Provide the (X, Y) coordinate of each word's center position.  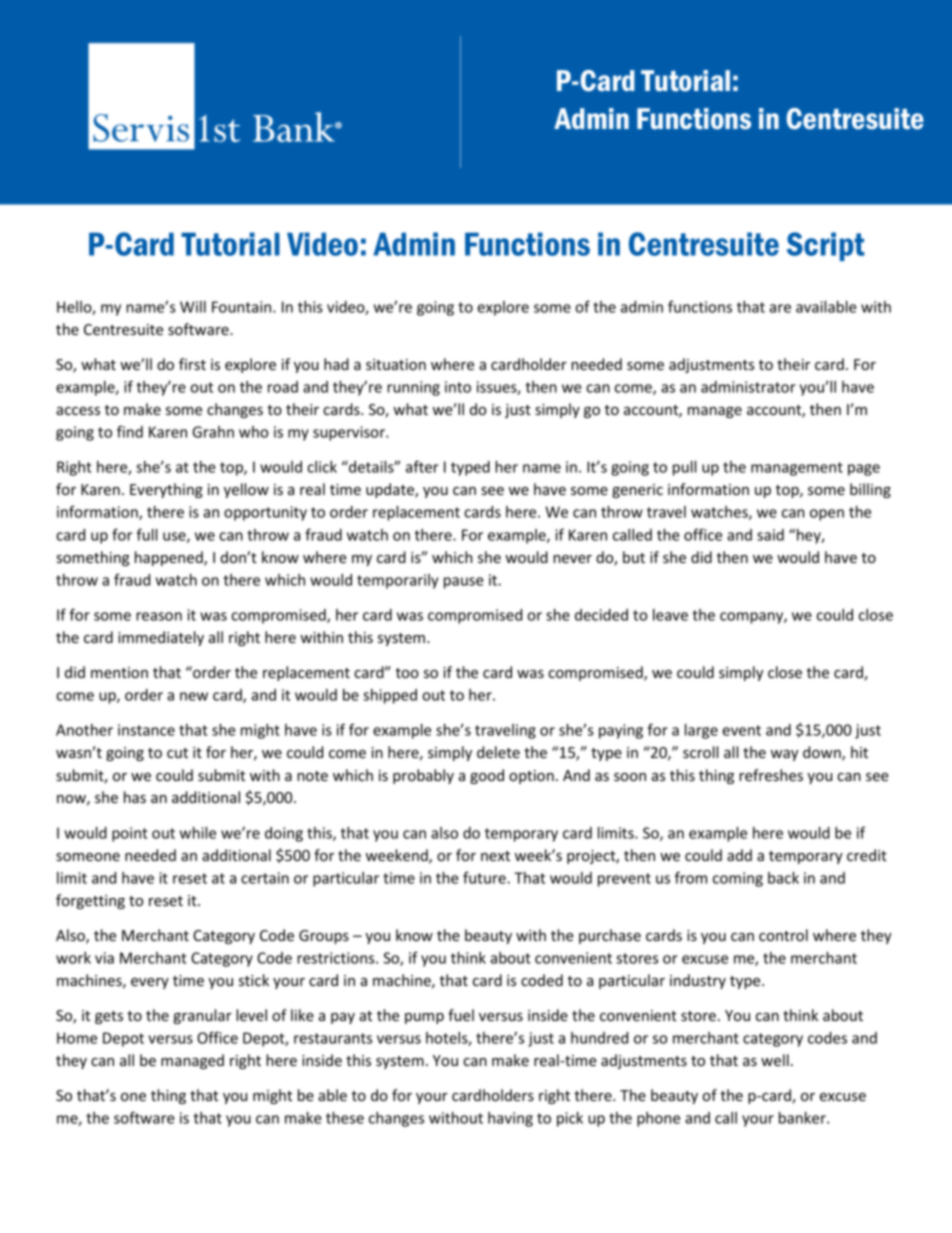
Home (77, 1038)
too (407, 673)
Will (193, 307)
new (194, 696)
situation (396, 364)
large (701, 731)
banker (803, 1118)
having (510, 1119)
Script (826, 246)
